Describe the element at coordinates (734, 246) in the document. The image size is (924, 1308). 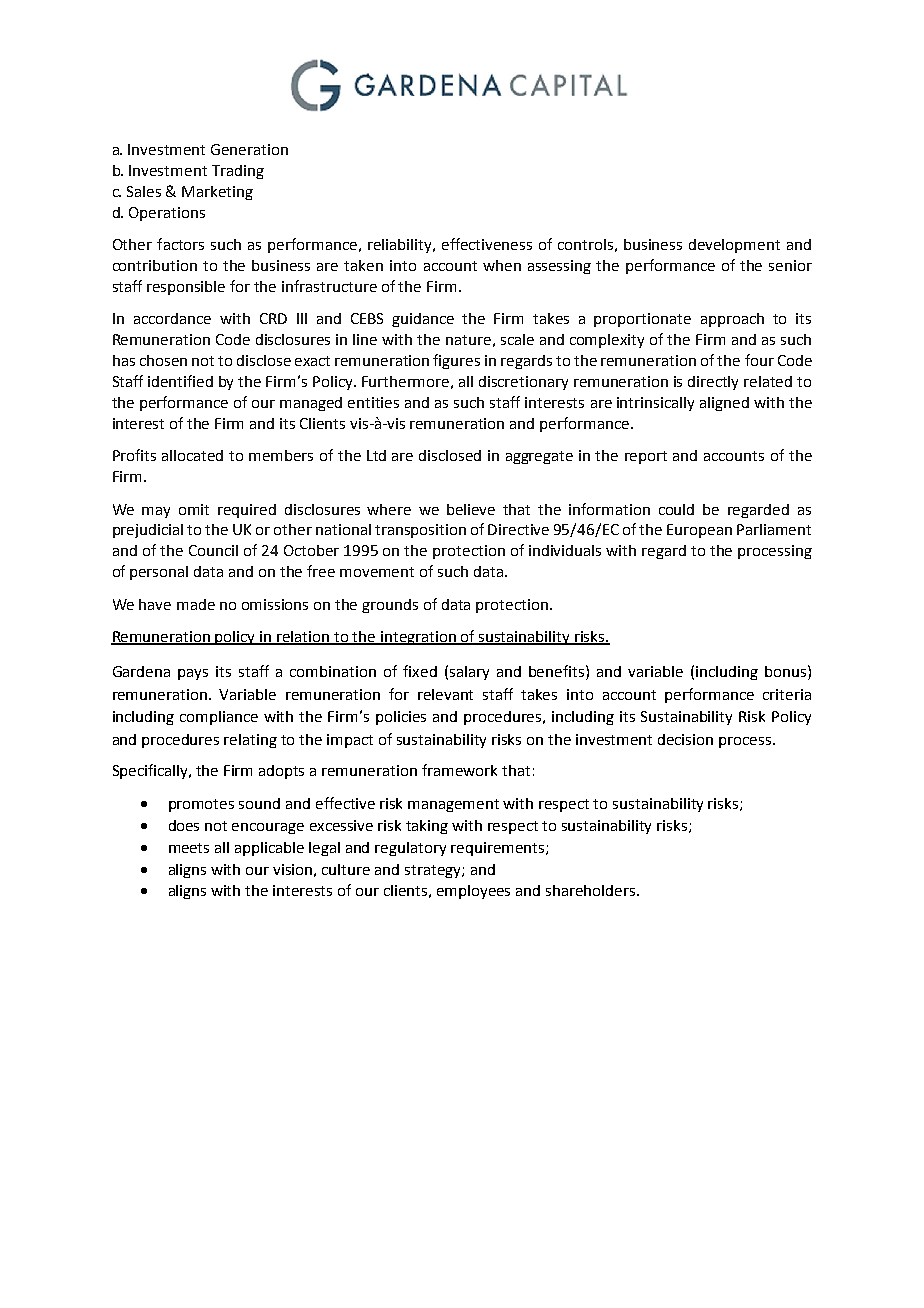
I see `development` at that location.
